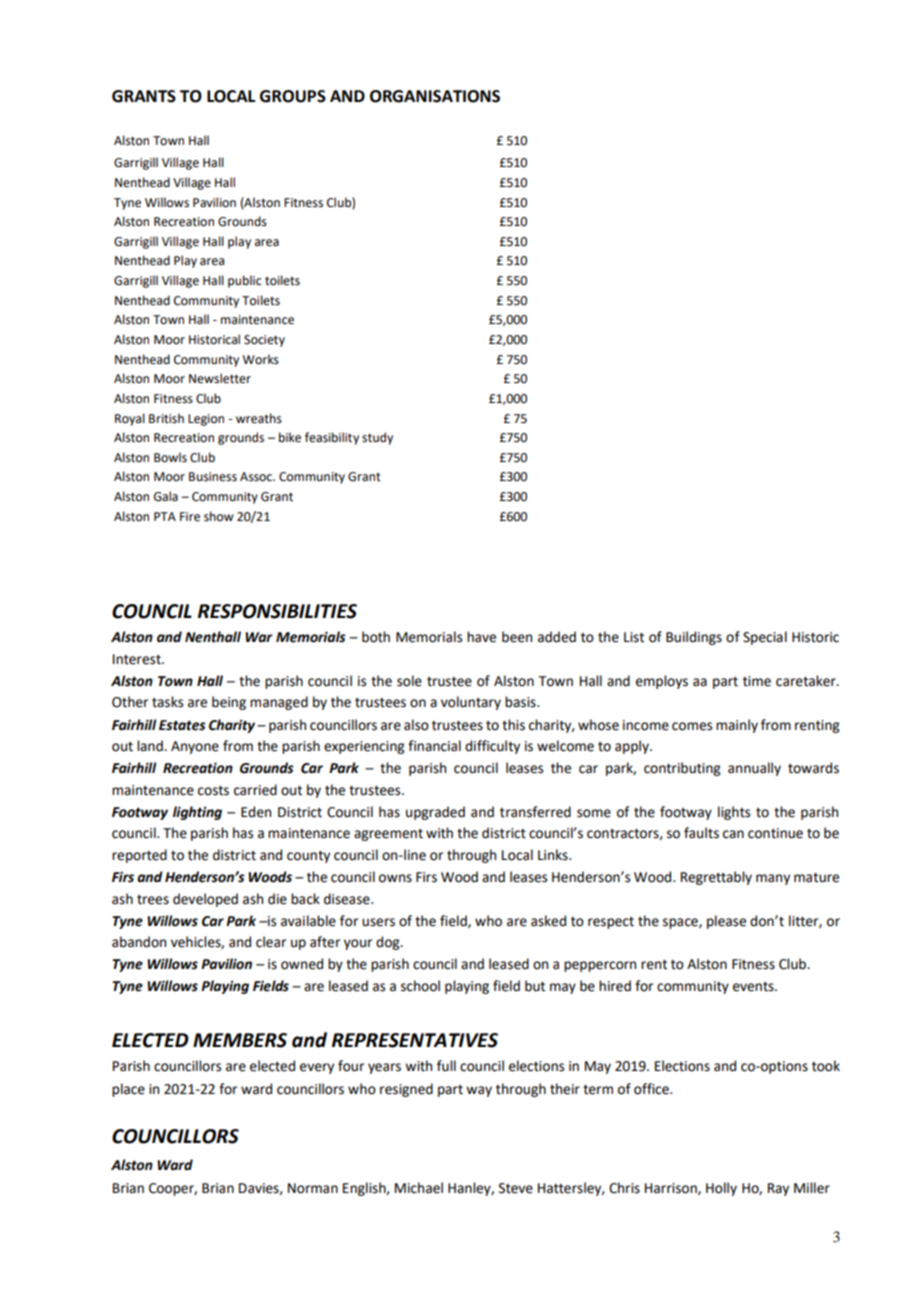 The image size is (924, 1308). Describe the element at coordinates (481, 637) in the screenshot. I see `have` at that location.
